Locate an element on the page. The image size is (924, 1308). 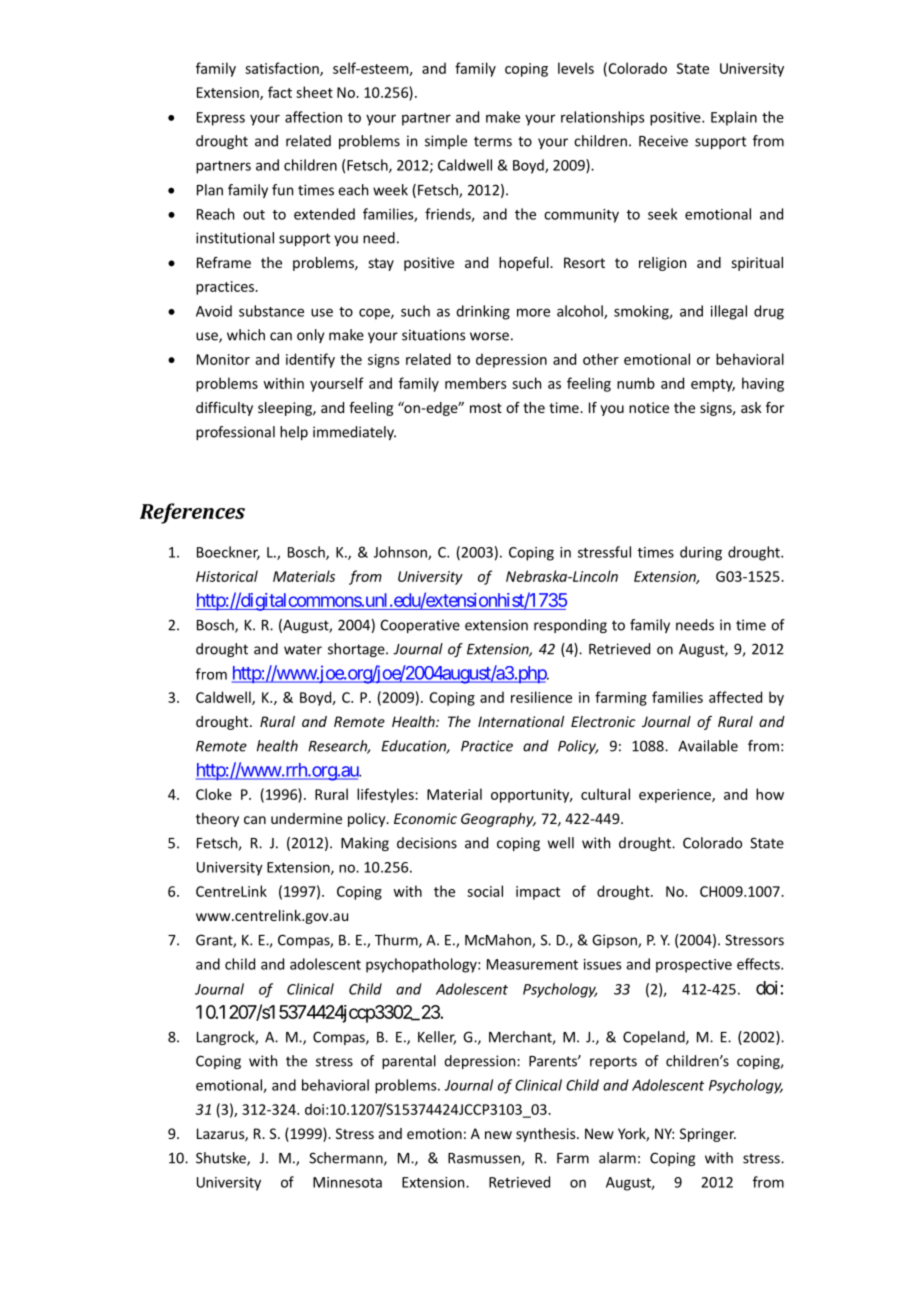
Express is located at coordinates (221, 119).
